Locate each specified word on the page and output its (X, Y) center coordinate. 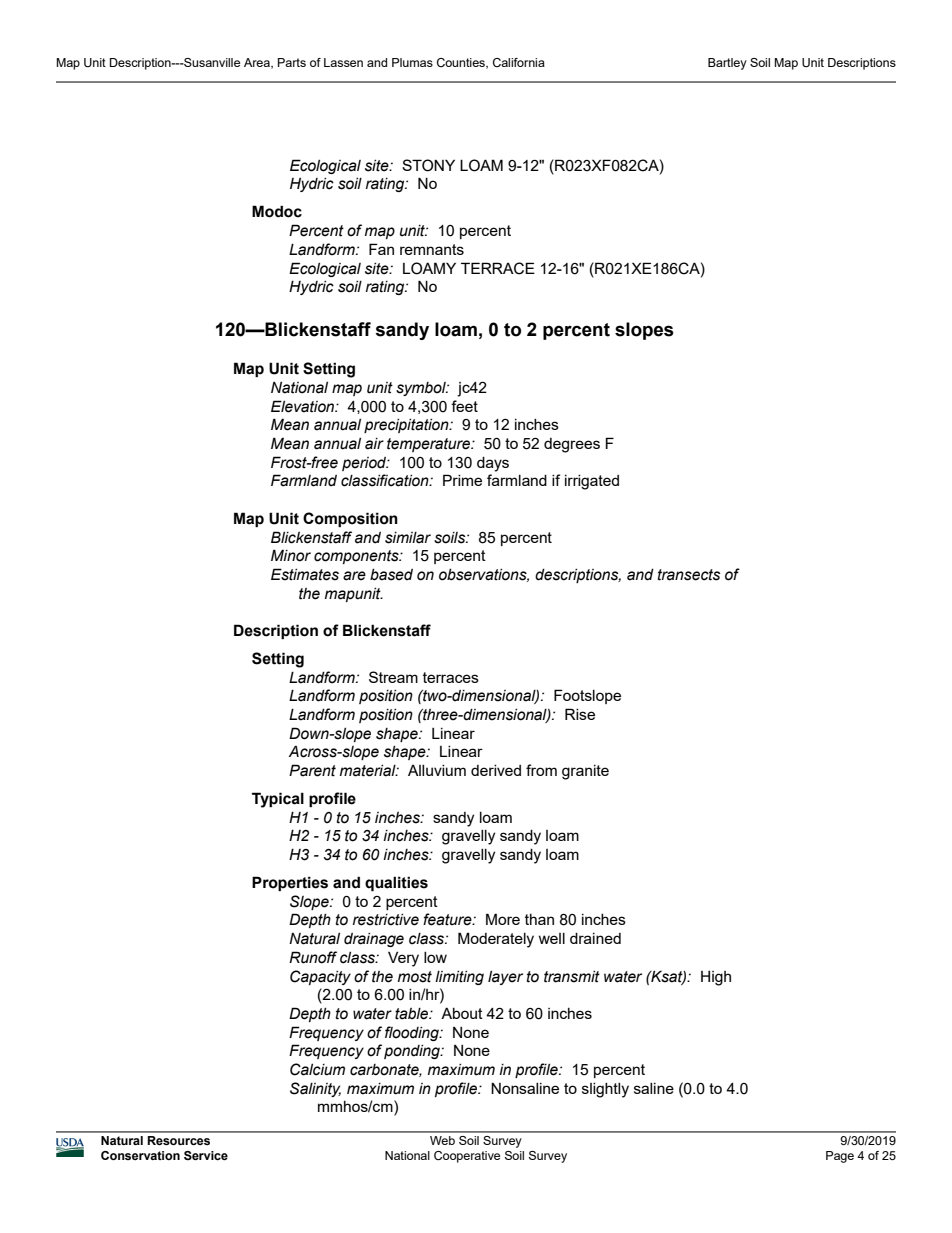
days (493, 464)
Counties (462, 63)
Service (206, 1155)
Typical (278, 800)
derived (496, 770)
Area (258, 63)
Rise (580, 714)
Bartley (727, 64)
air (374, 444)
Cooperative (467, 1157)
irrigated (592, 482)
